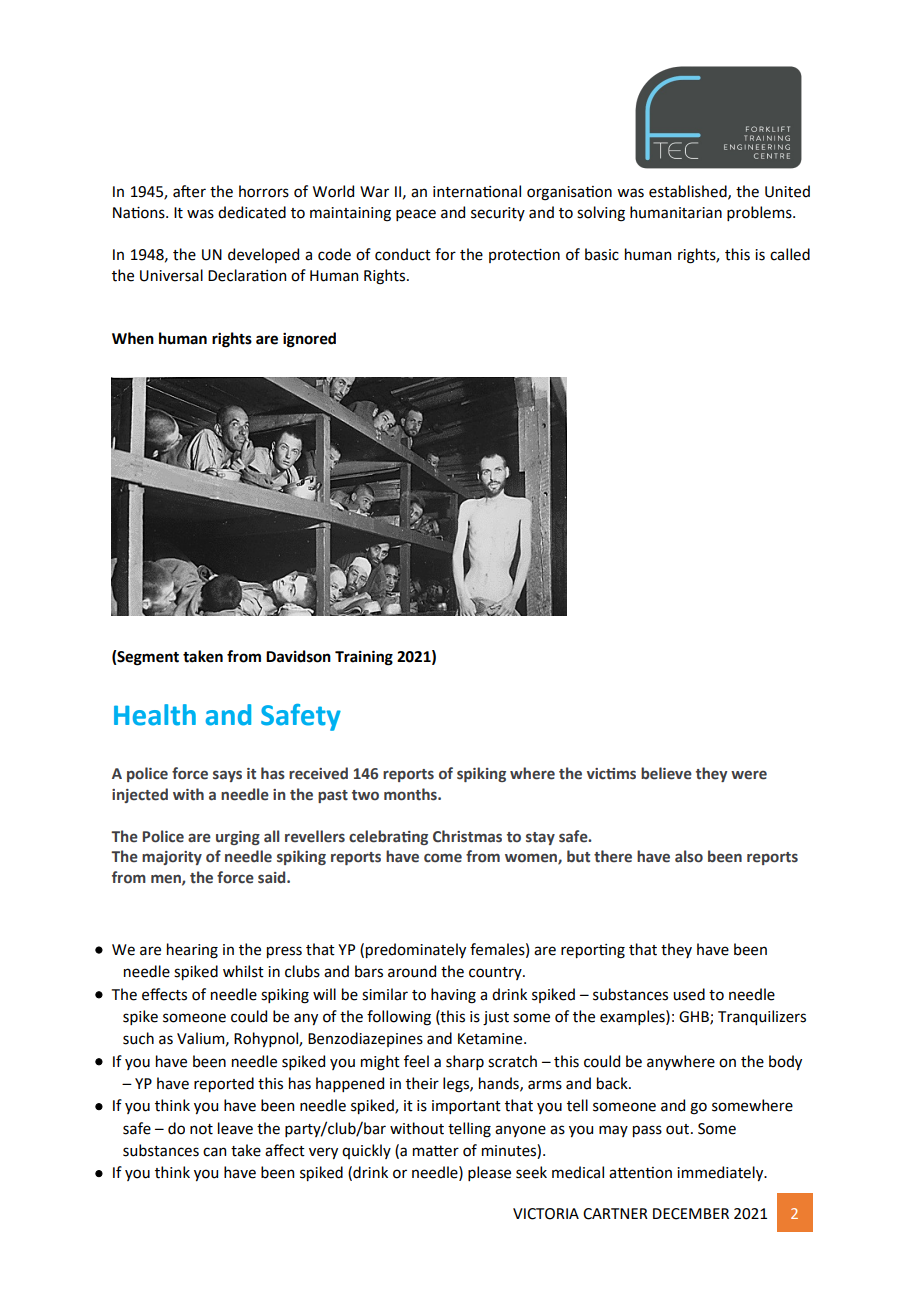  What do you see at coordinates (155, 715) in the screenshot?
I see `Health` at bounding box center [155, 715].
